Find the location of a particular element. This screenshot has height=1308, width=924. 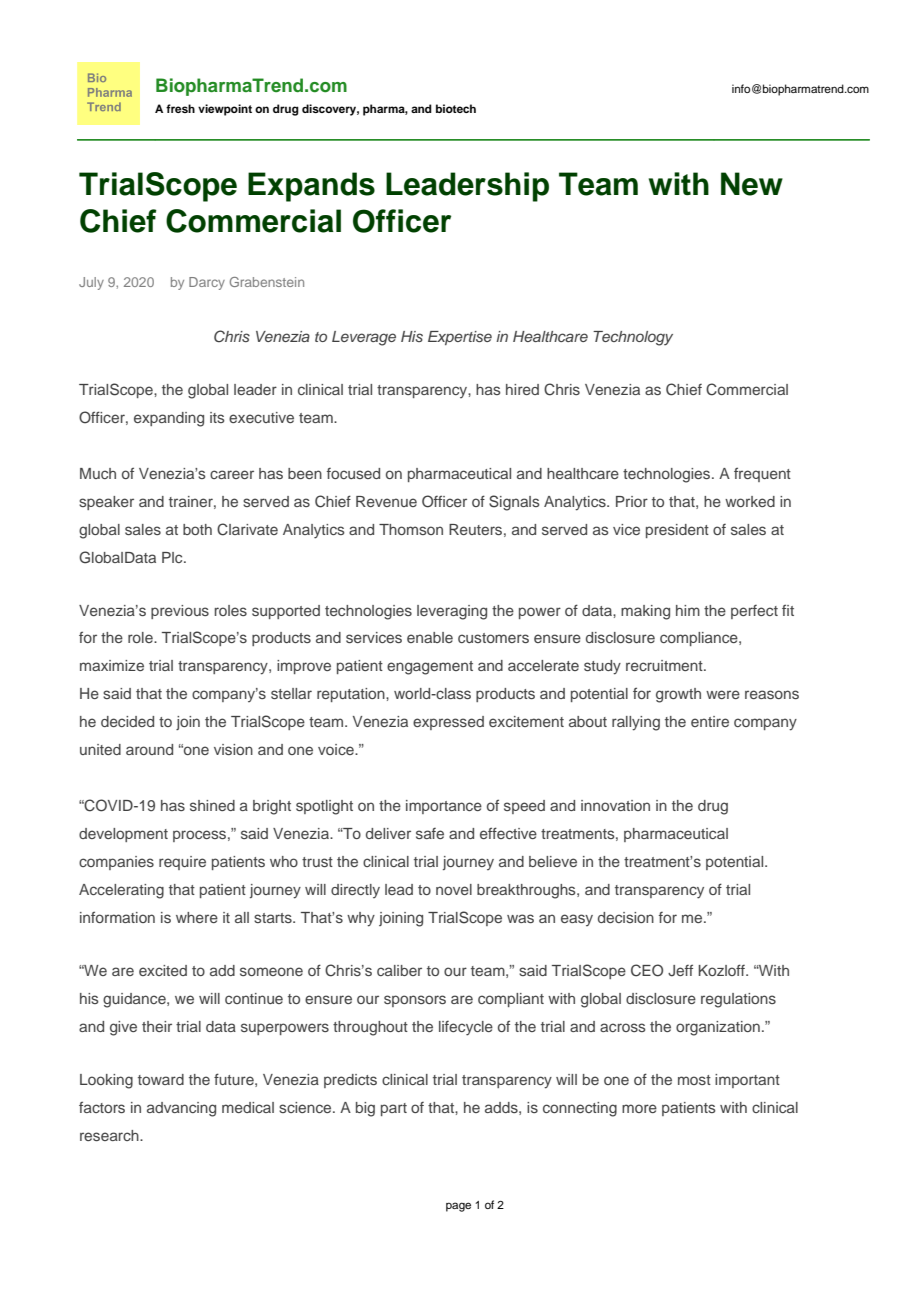

fresh is located at coordinates (180, 108).
